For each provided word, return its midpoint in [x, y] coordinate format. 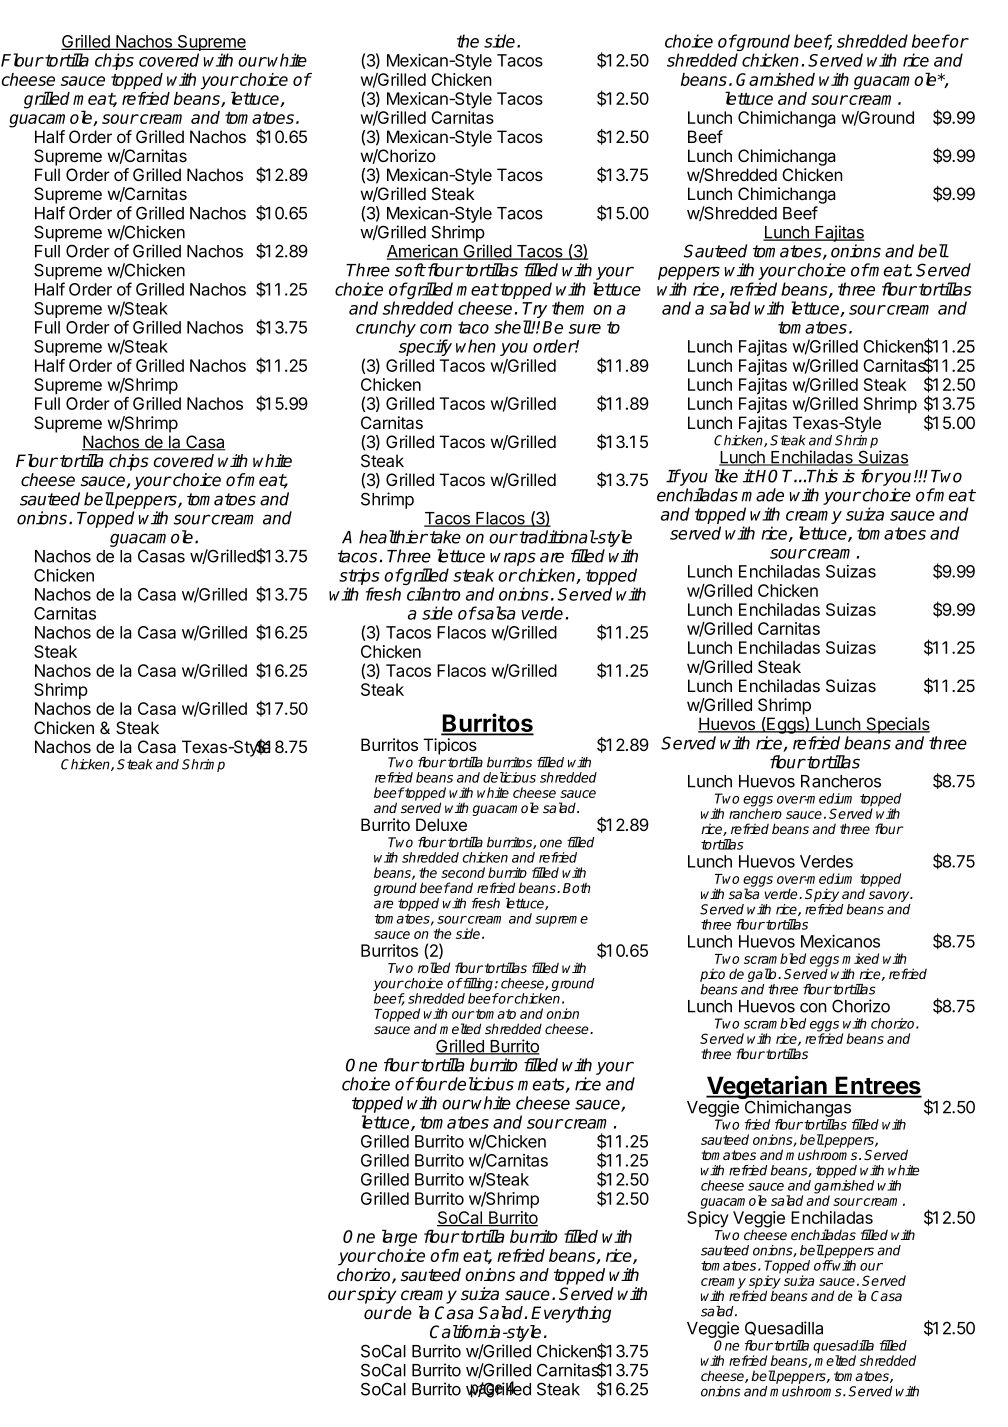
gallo [763, 976]
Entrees [878, 1086]
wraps [513, 559]
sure [585, 329]
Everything [571, 1314]
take [445, 537]
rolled [434, 967]
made [762, 495]
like [726, 476]
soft [410, 270]
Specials [897, 725]
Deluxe [441, 824]
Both [577, 887]
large [399, 1238]
